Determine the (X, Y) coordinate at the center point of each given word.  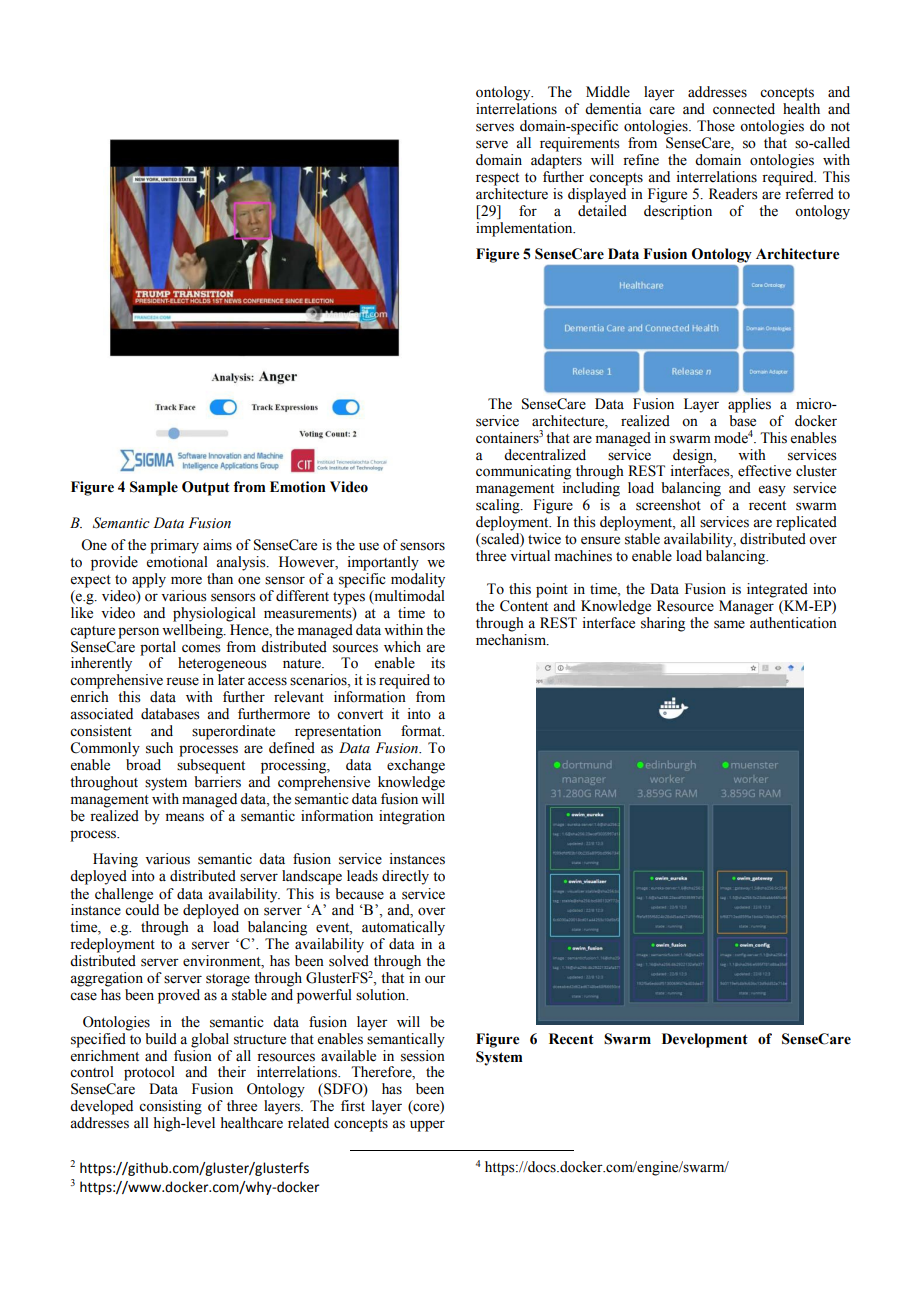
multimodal (408, 595)
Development (705, 1040)
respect (497, 179)
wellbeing (193, 630)
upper (427, 1126)
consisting (170, 1107)
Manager (746, 607)
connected (744, 109)
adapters (556, 161)
